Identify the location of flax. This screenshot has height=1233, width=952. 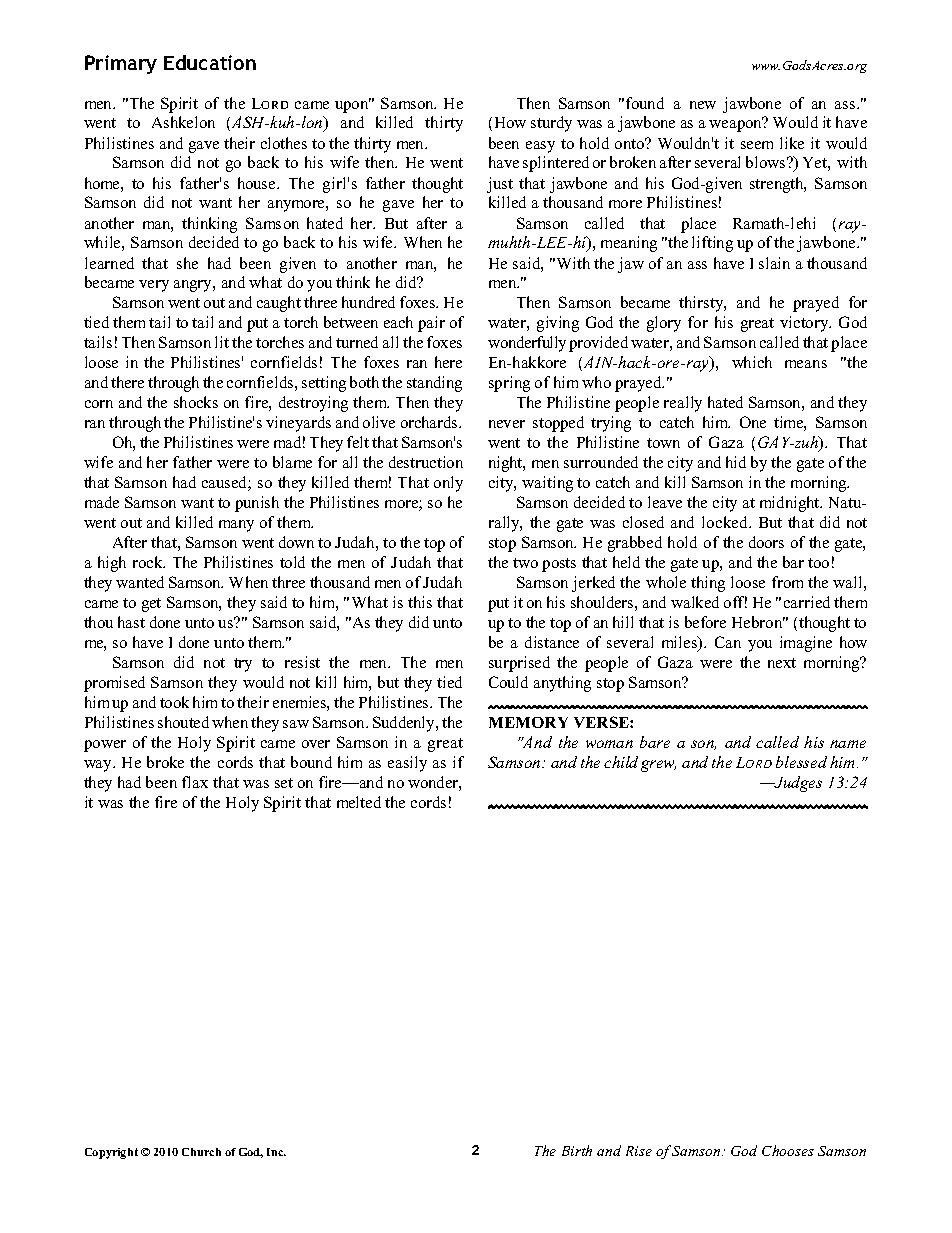
(195, 782).
